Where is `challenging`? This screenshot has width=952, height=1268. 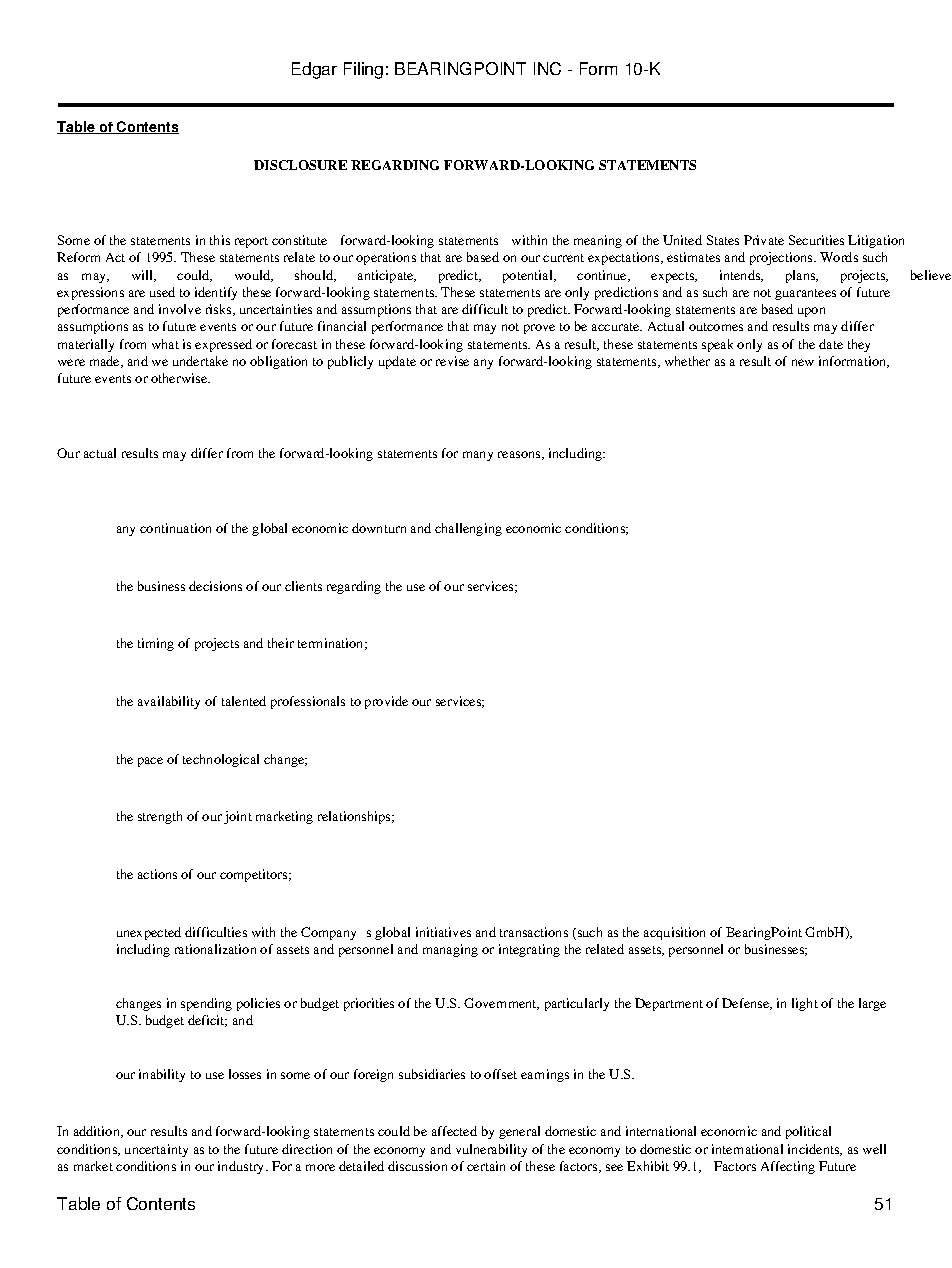 challenging is located at coordinates (468, 529).
